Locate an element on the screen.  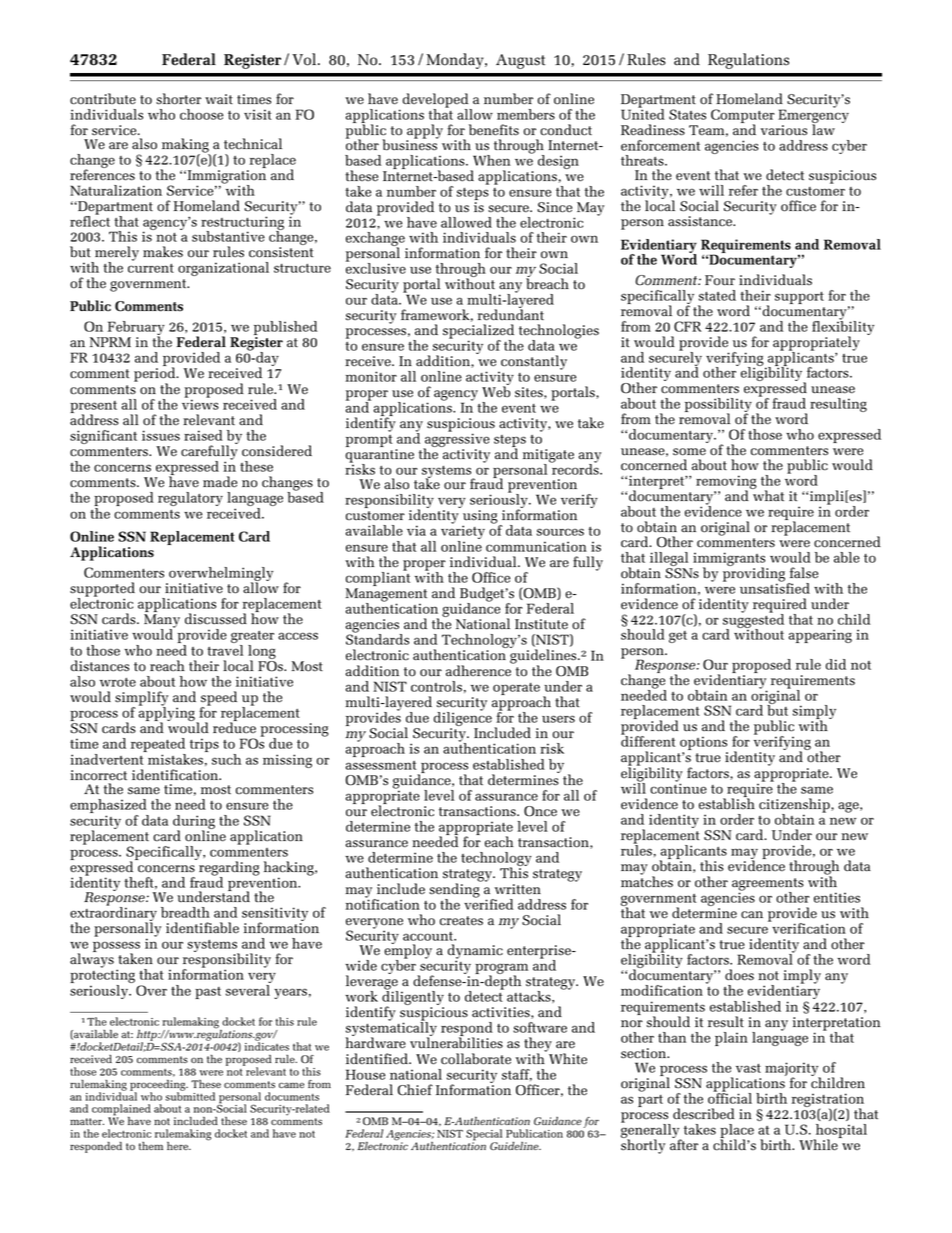
shorter is located at coordinates (178, 99).
